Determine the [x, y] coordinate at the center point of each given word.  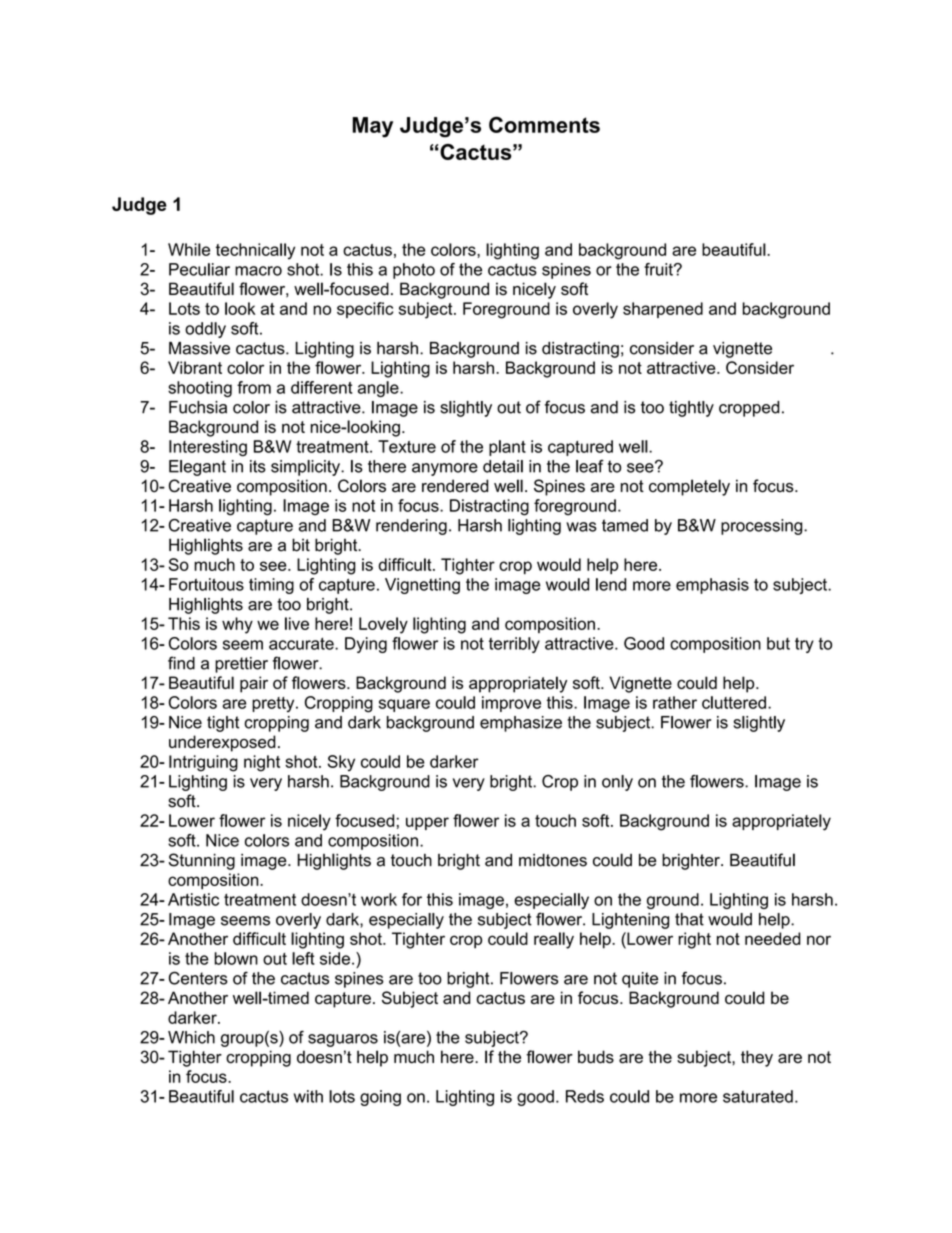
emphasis [712, 586]
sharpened [663, 310]
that [689, 919]
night [262, 763]
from [254, 387]
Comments [544, 124]
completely [689, 487]
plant [507, 448]
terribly [514, 645]
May [372, 127]
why [237, 625]
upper [427, 823]
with [308, 1096]
